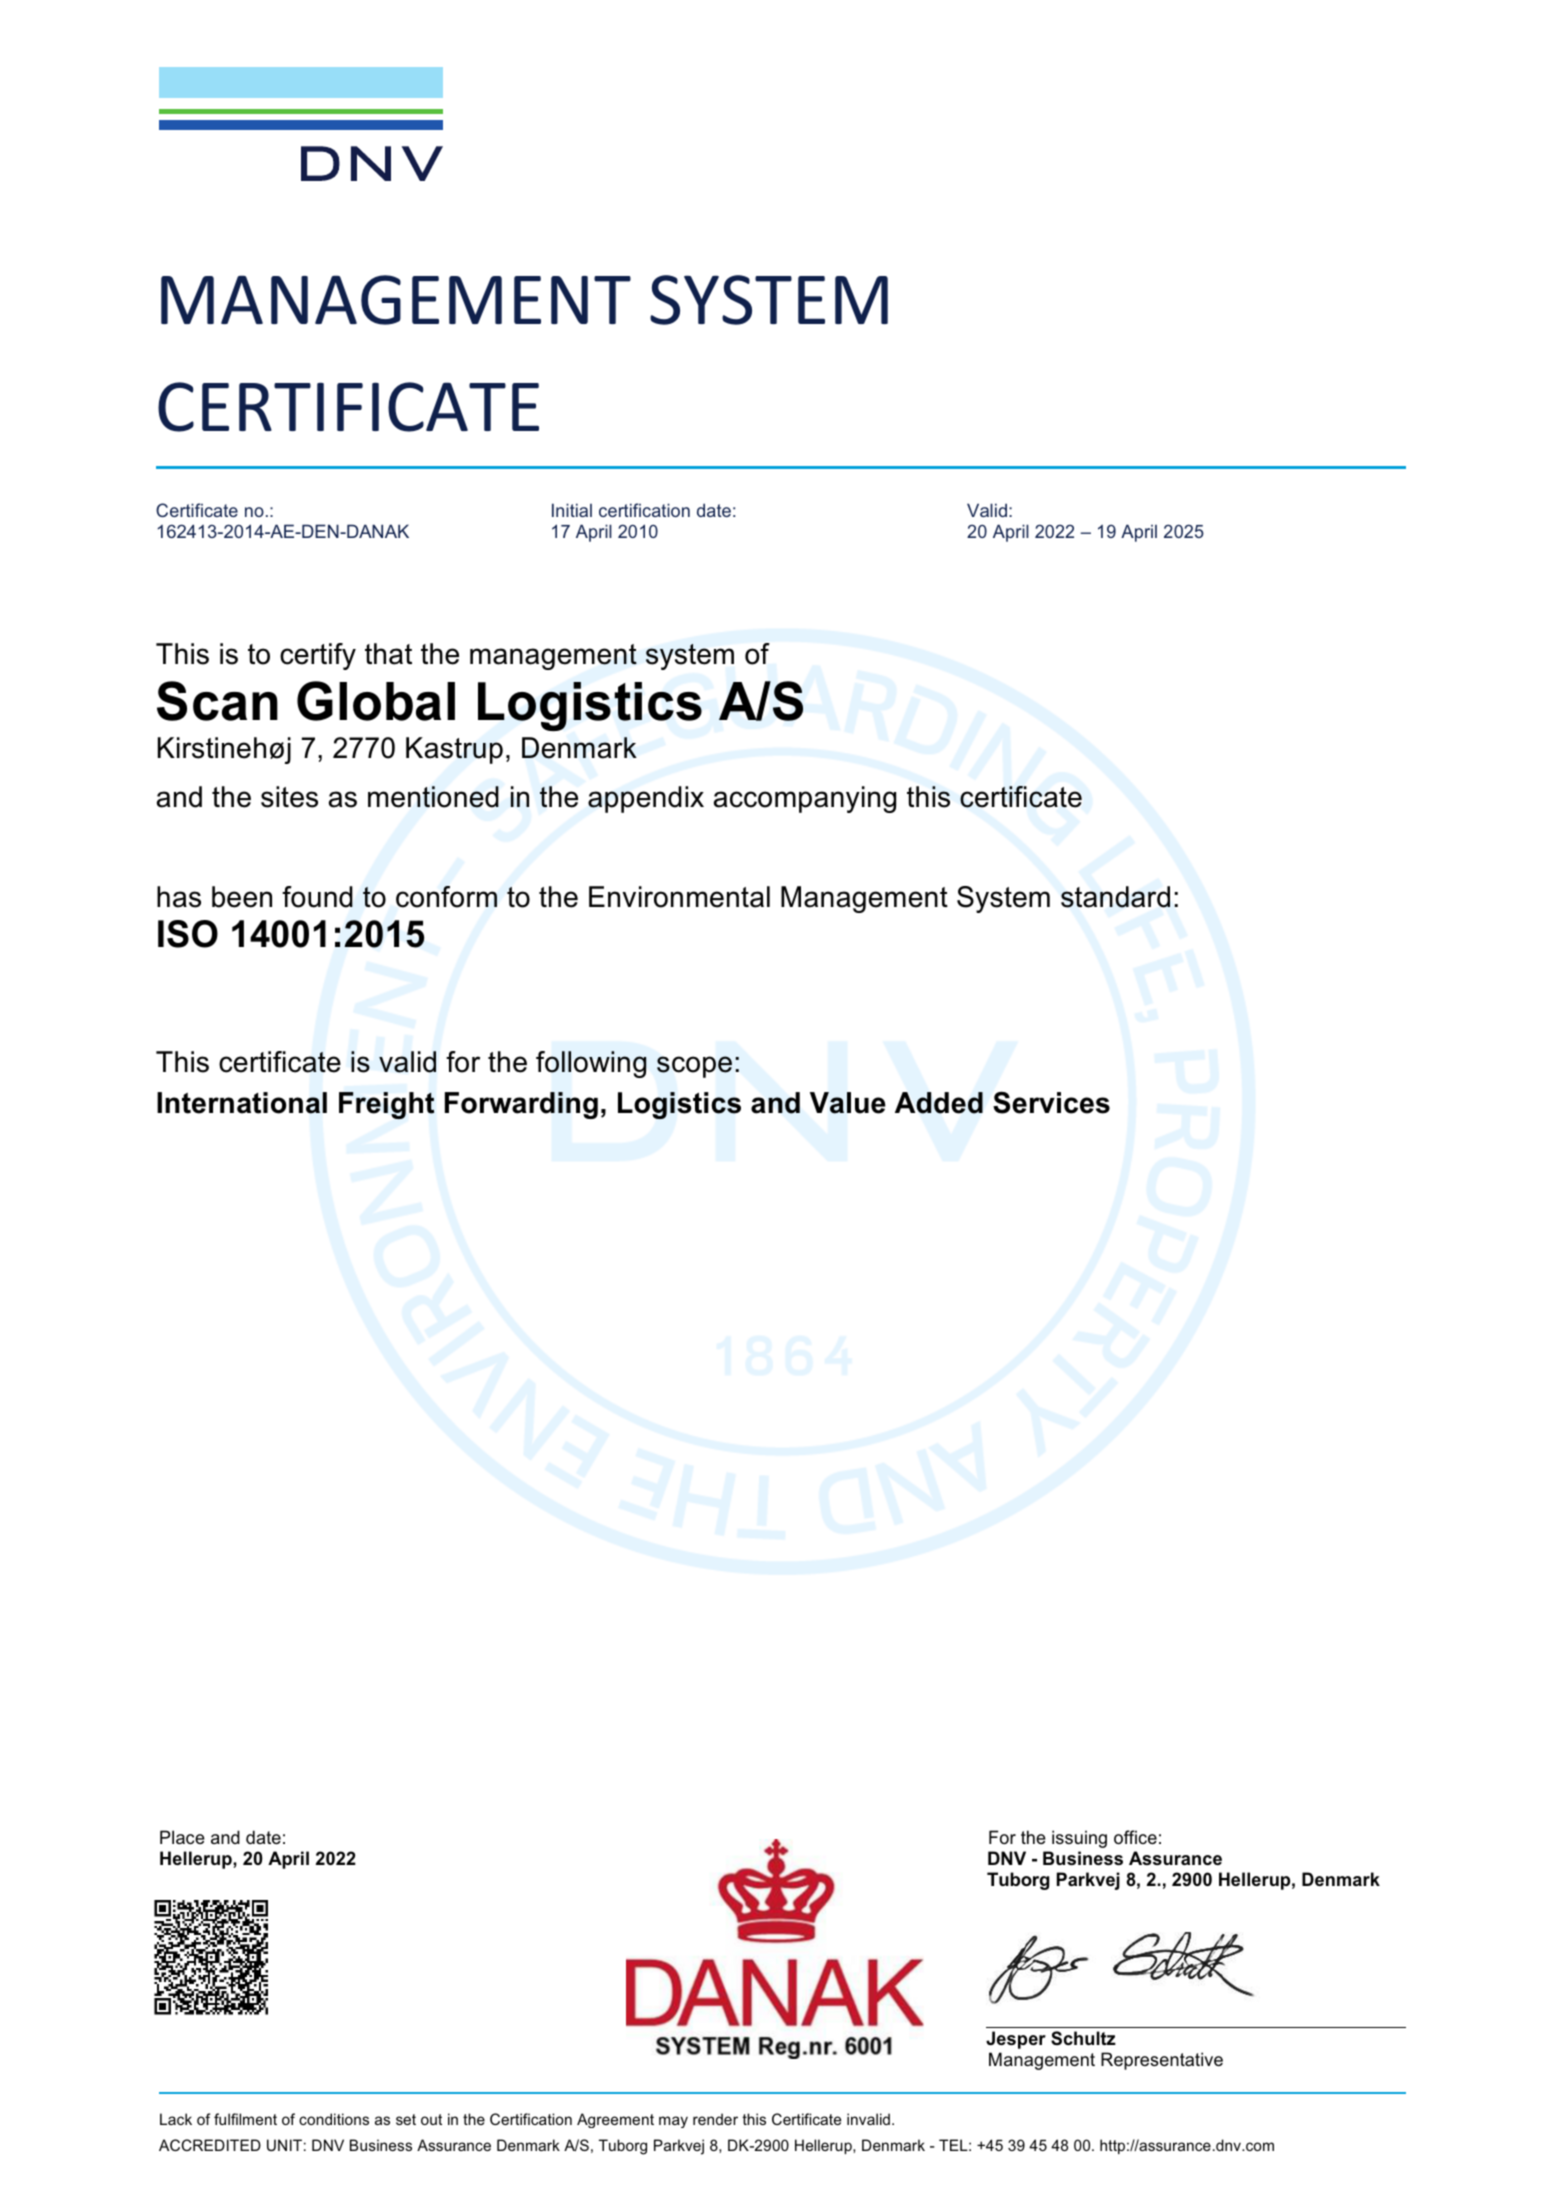  Describe the element at coordinates (318, 656) in the page. I see `certify` at that location.
